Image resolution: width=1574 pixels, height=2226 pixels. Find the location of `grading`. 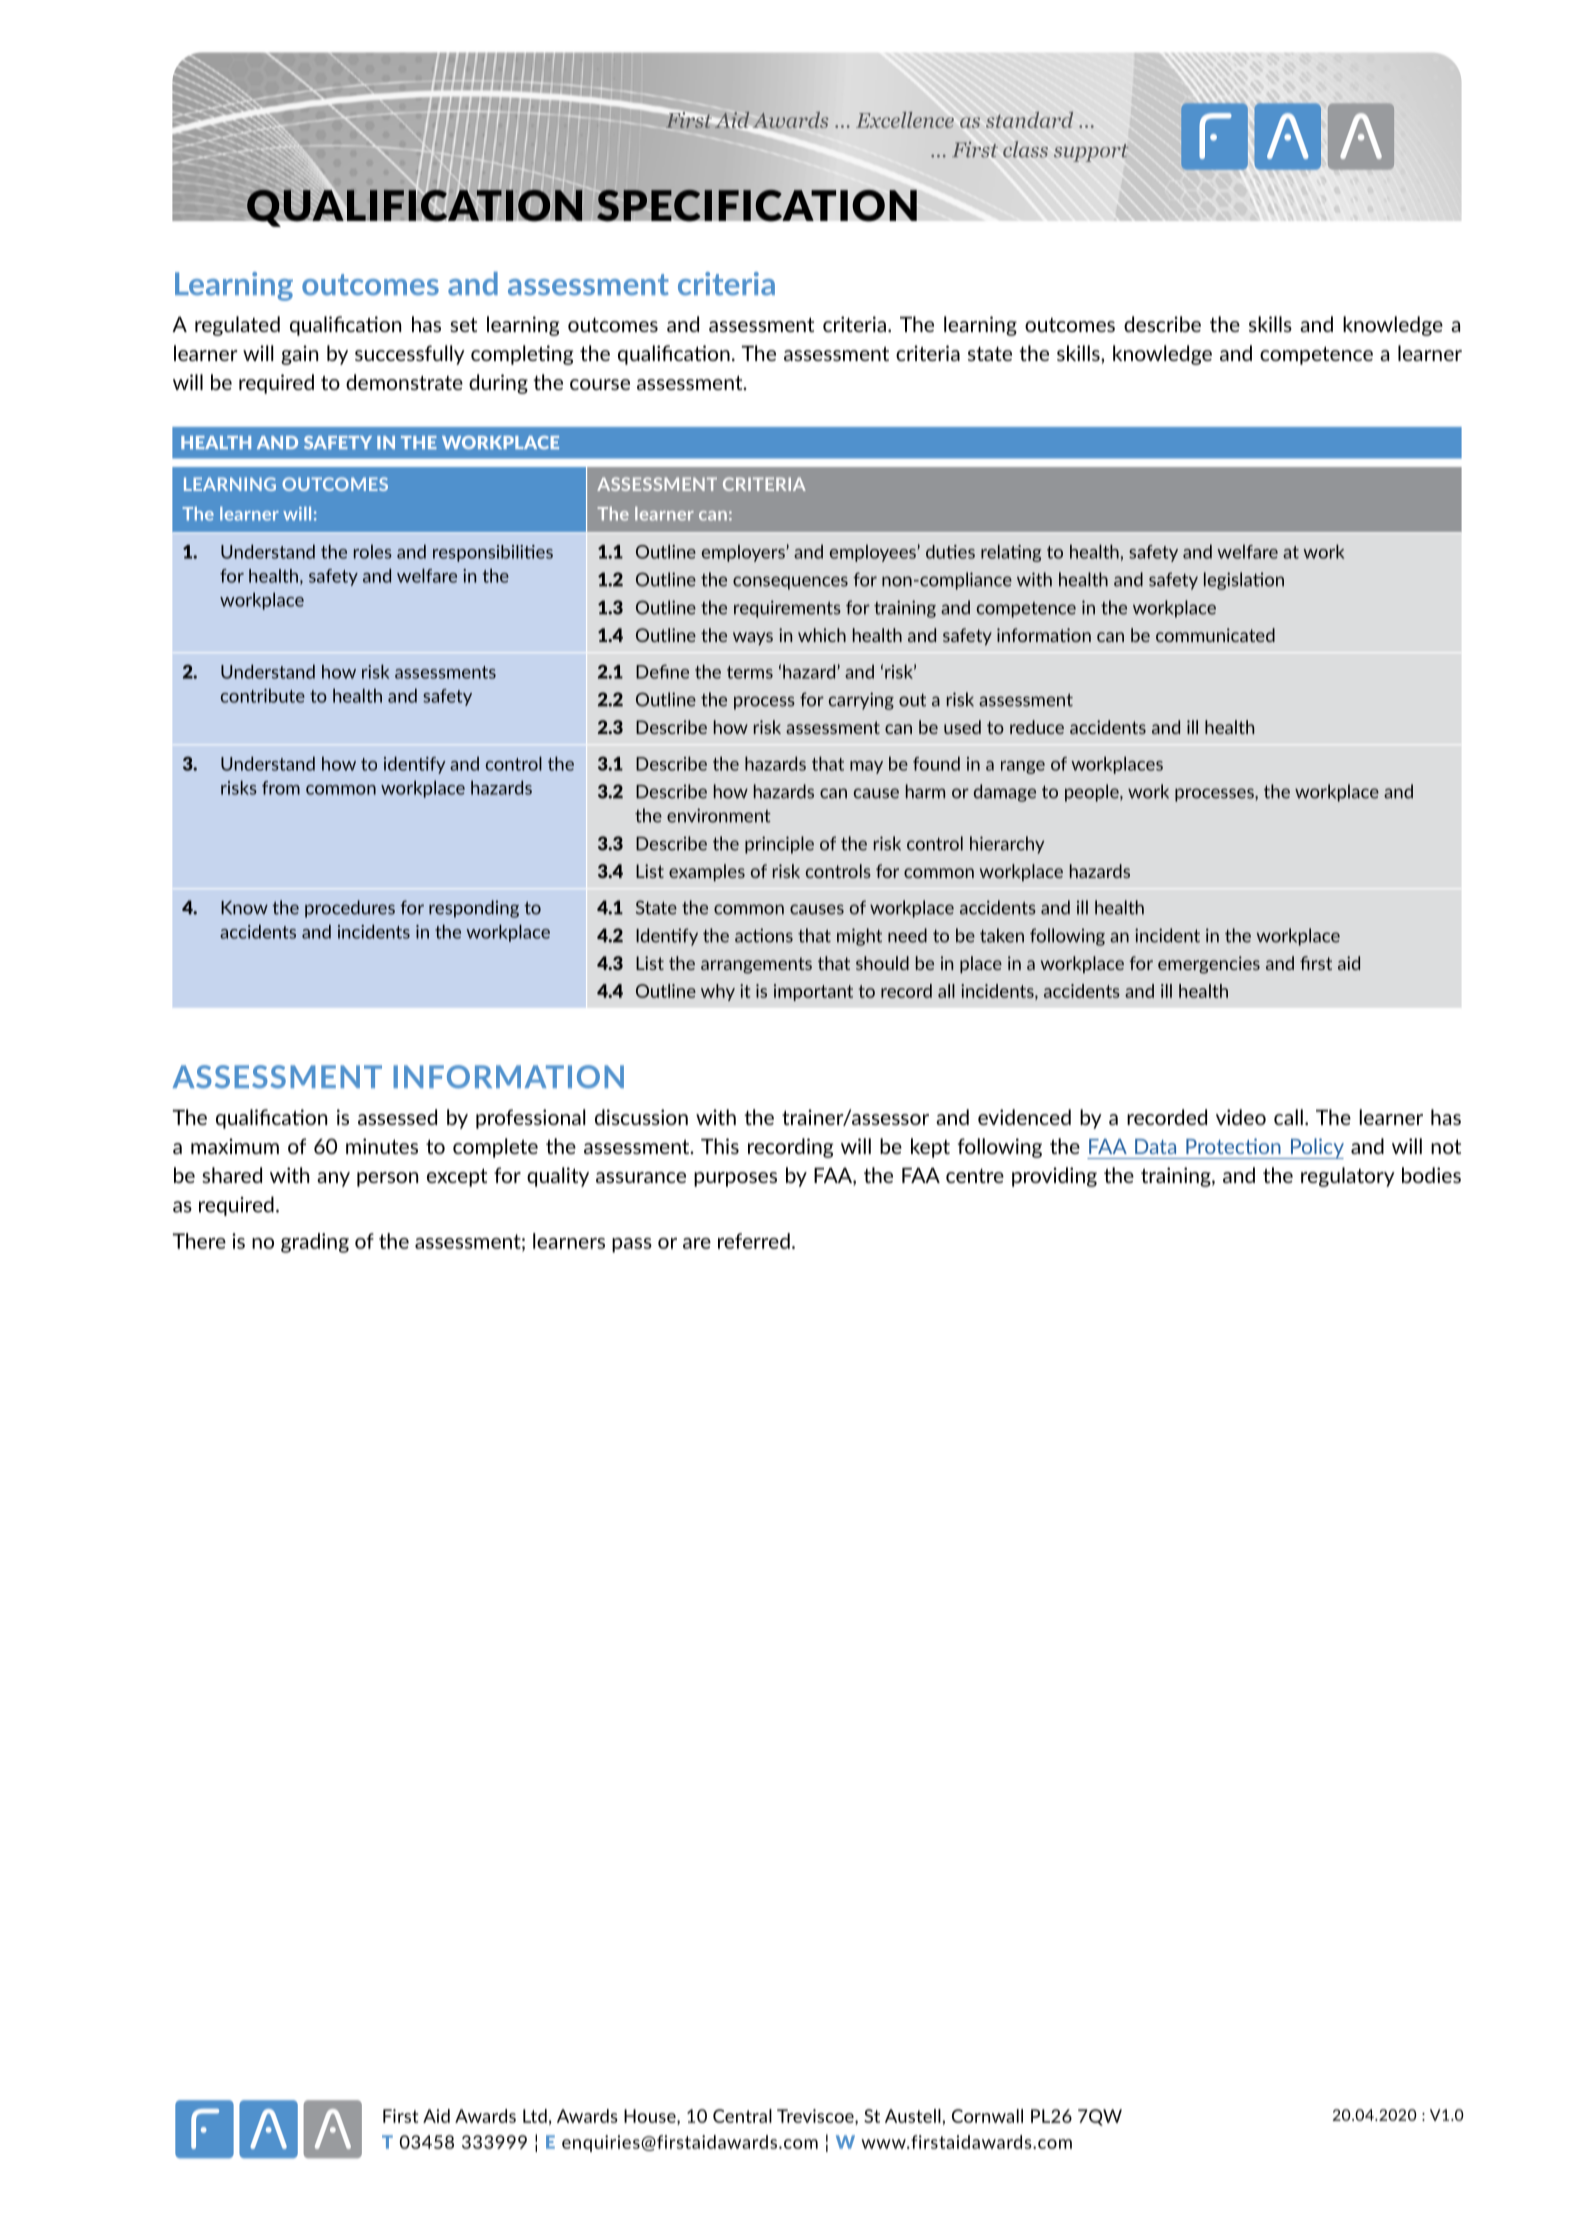

grading is located at coordinates (315, 1243).
